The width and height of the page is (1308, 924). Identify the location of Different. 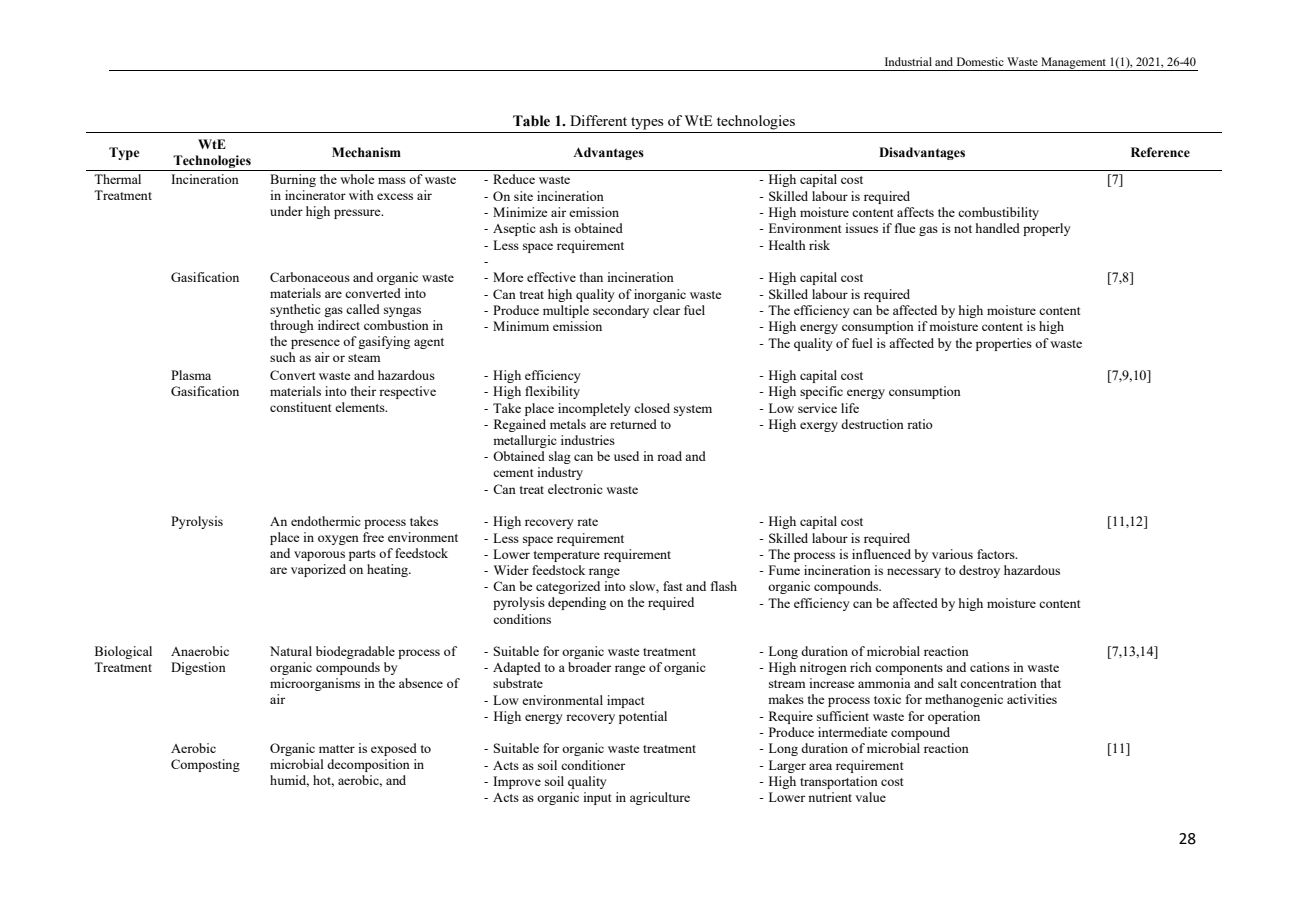
(598, 120).
